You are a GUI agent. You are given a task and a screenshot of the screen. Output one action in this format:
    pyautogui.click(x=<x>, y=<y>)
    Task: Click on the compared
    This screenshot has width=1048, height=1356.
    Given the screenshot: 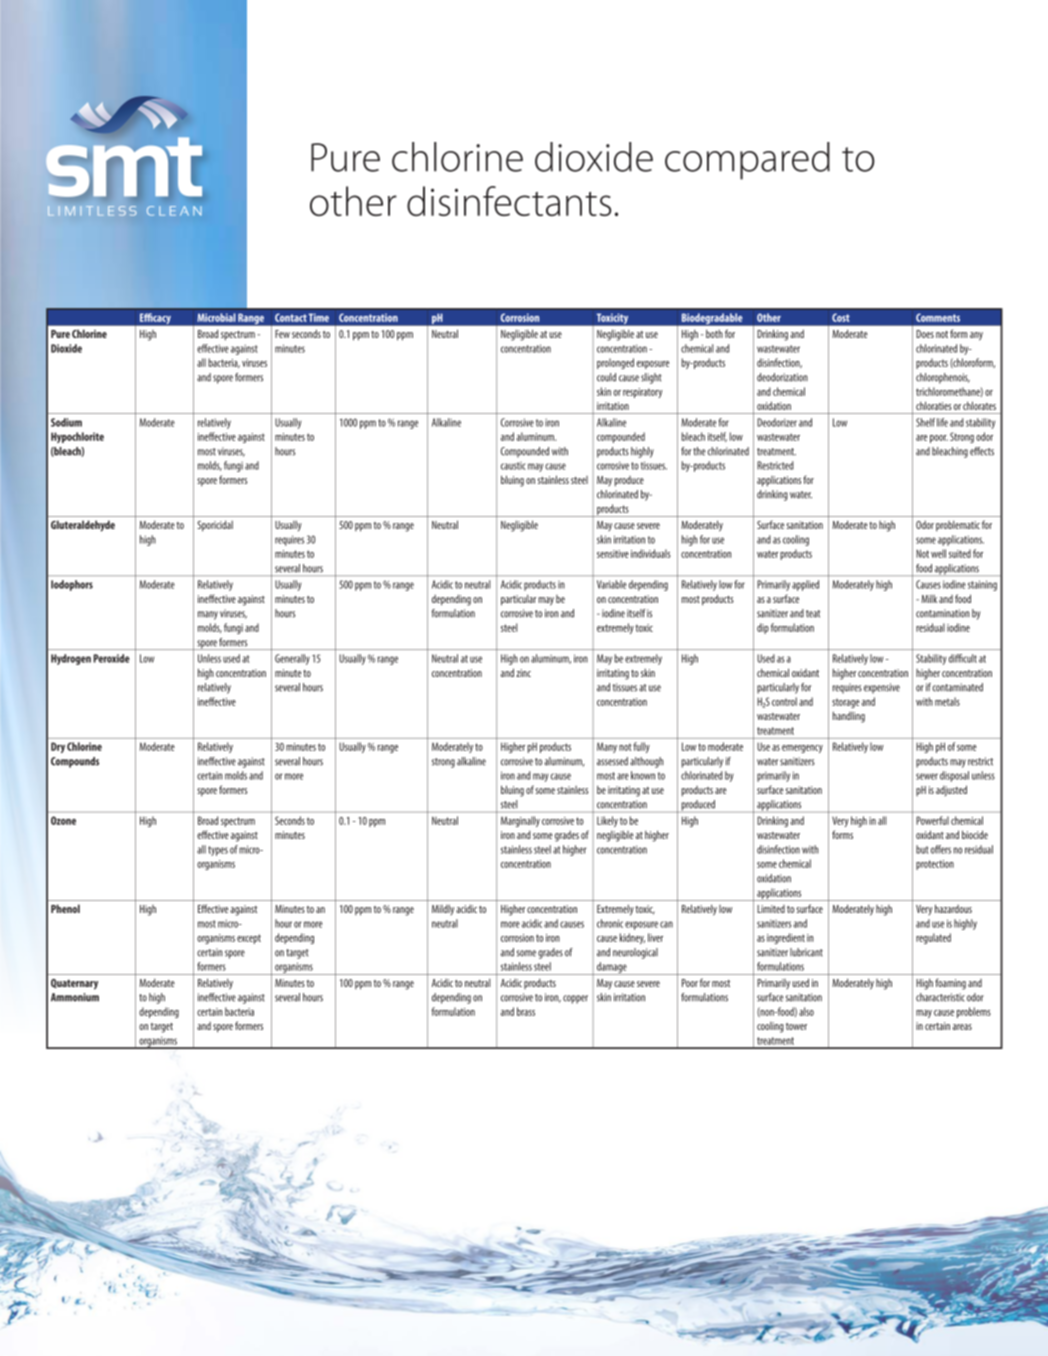 What is the action you would take?
    pyautogui.click(x=747, y=161)
